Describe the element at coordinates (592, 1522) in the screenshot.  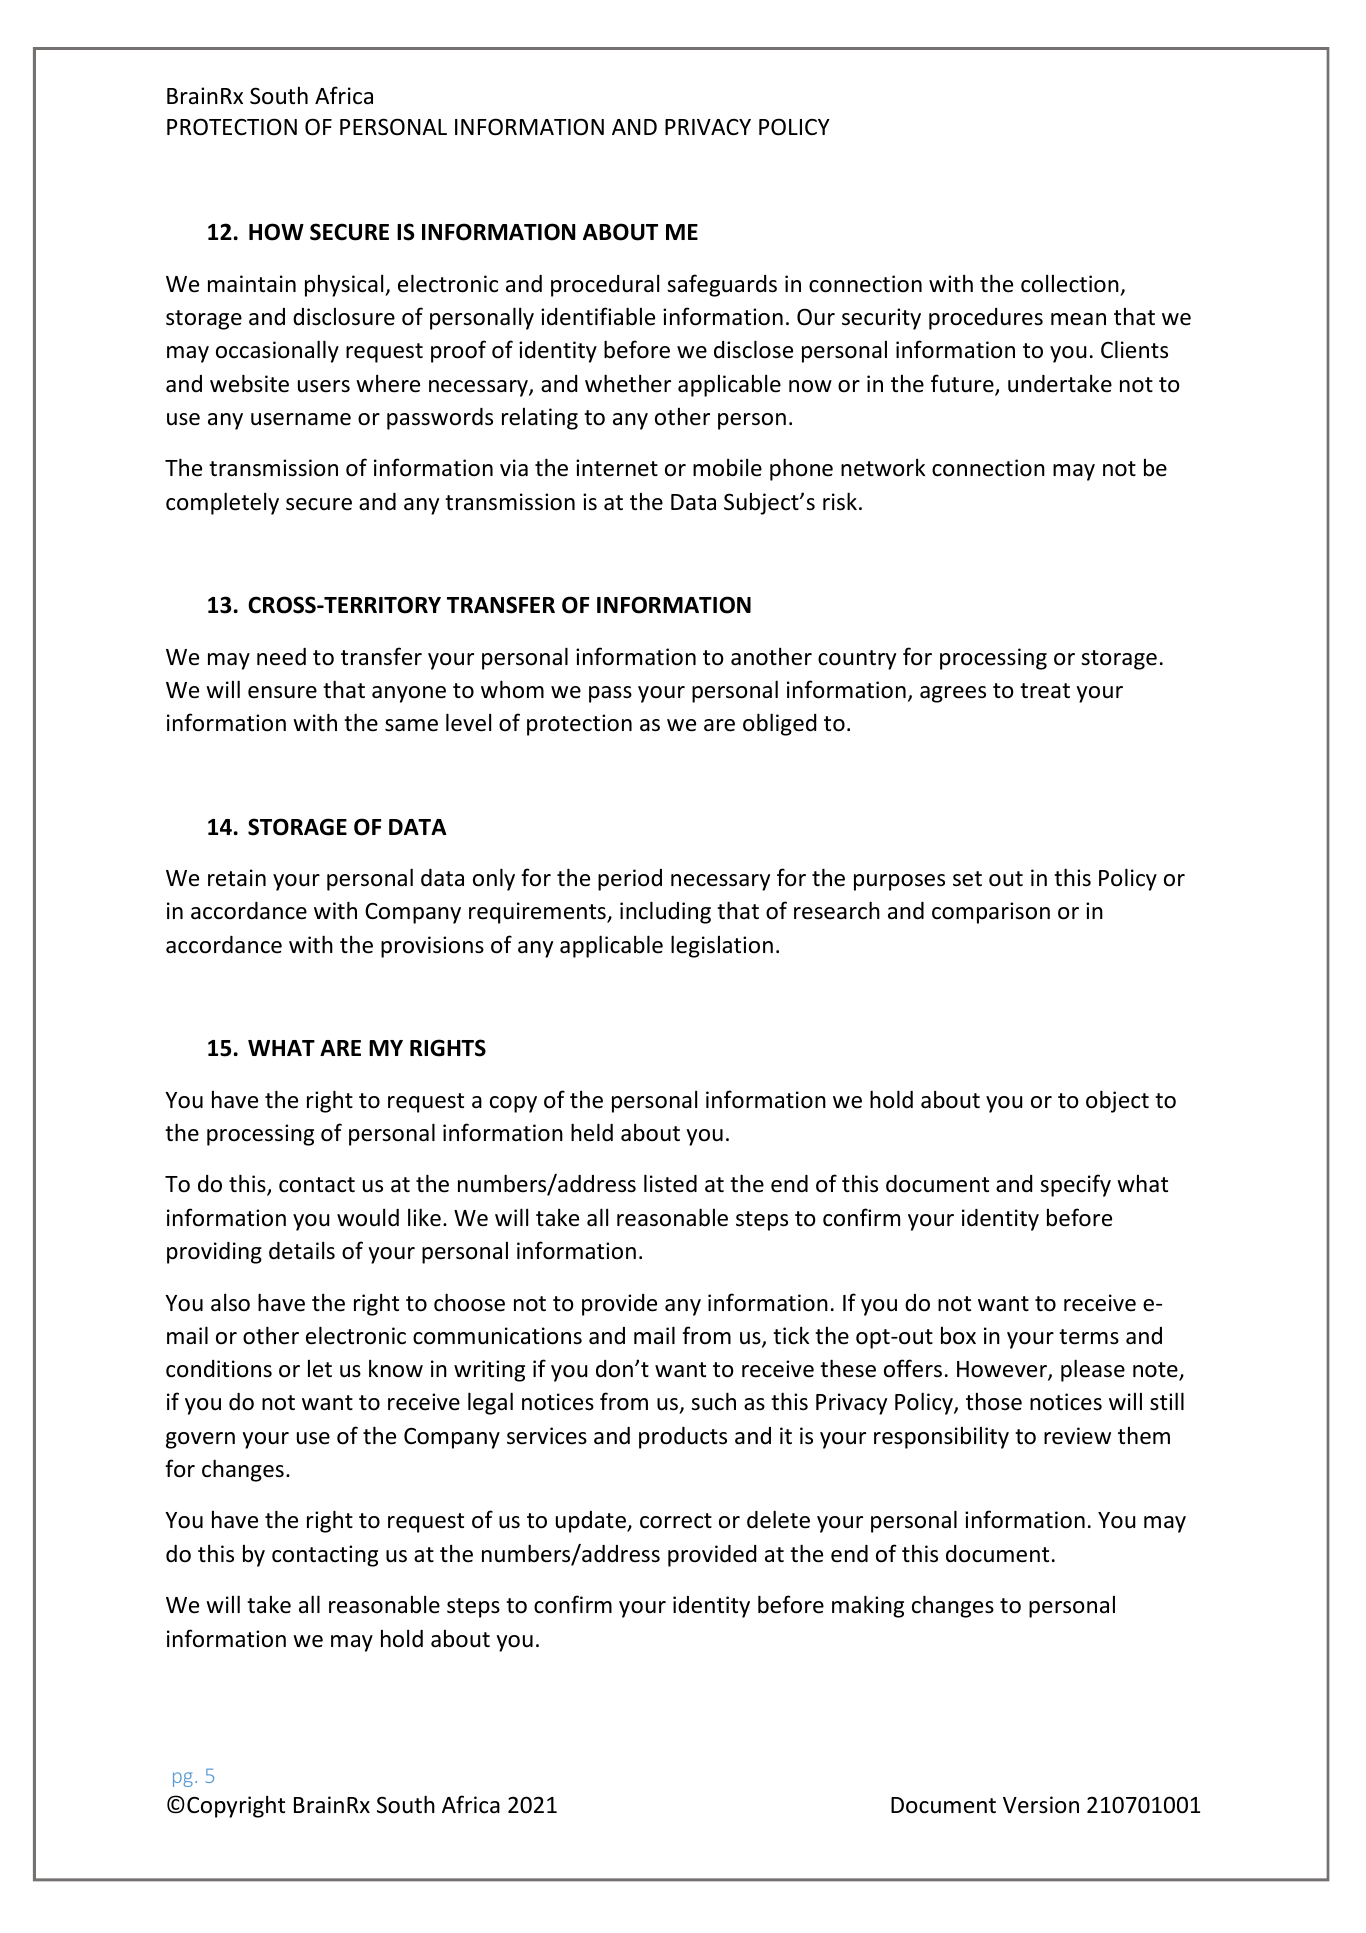
I see `update` at that location.
